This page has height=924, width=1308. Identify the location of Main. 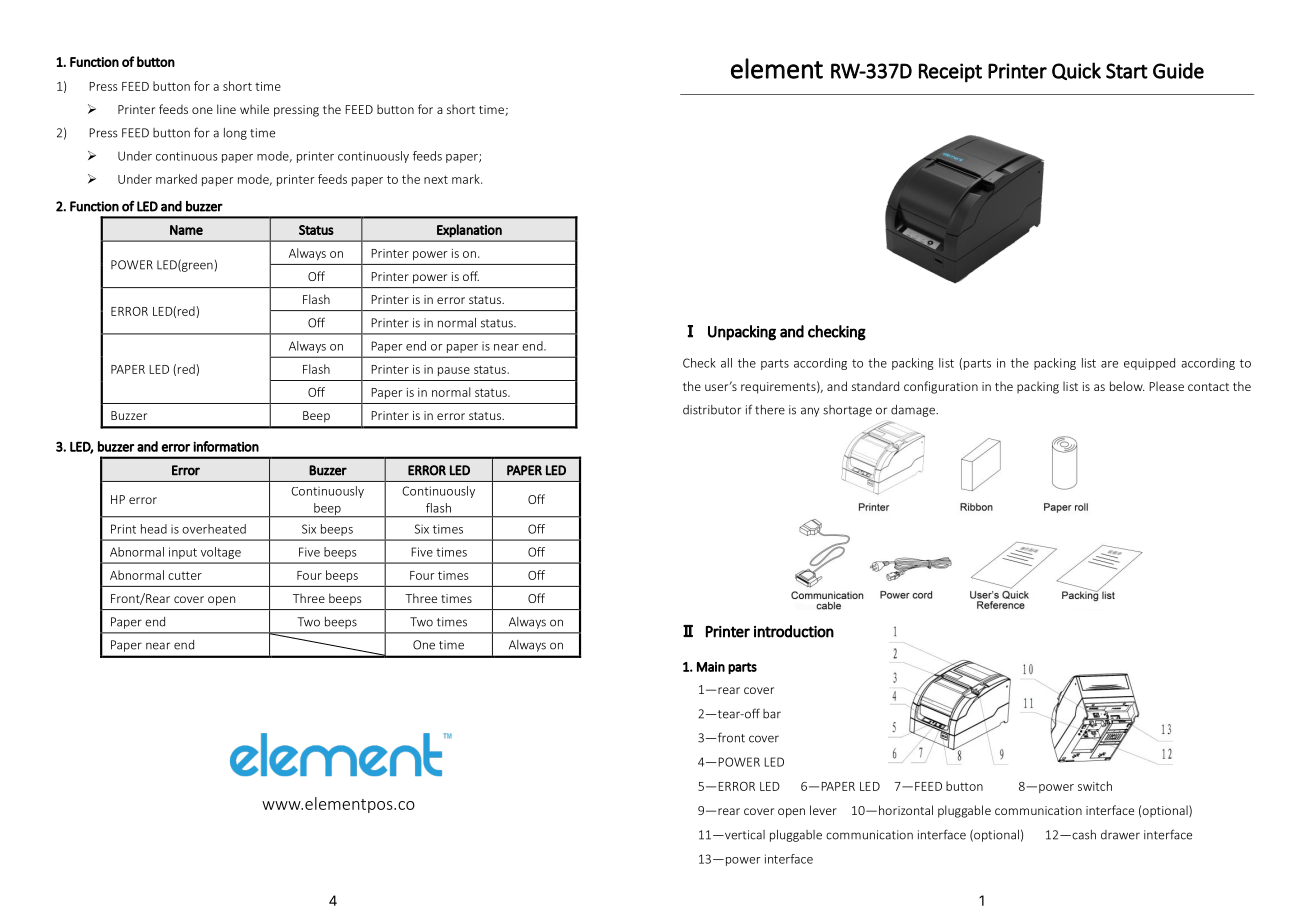
(711, 667).
